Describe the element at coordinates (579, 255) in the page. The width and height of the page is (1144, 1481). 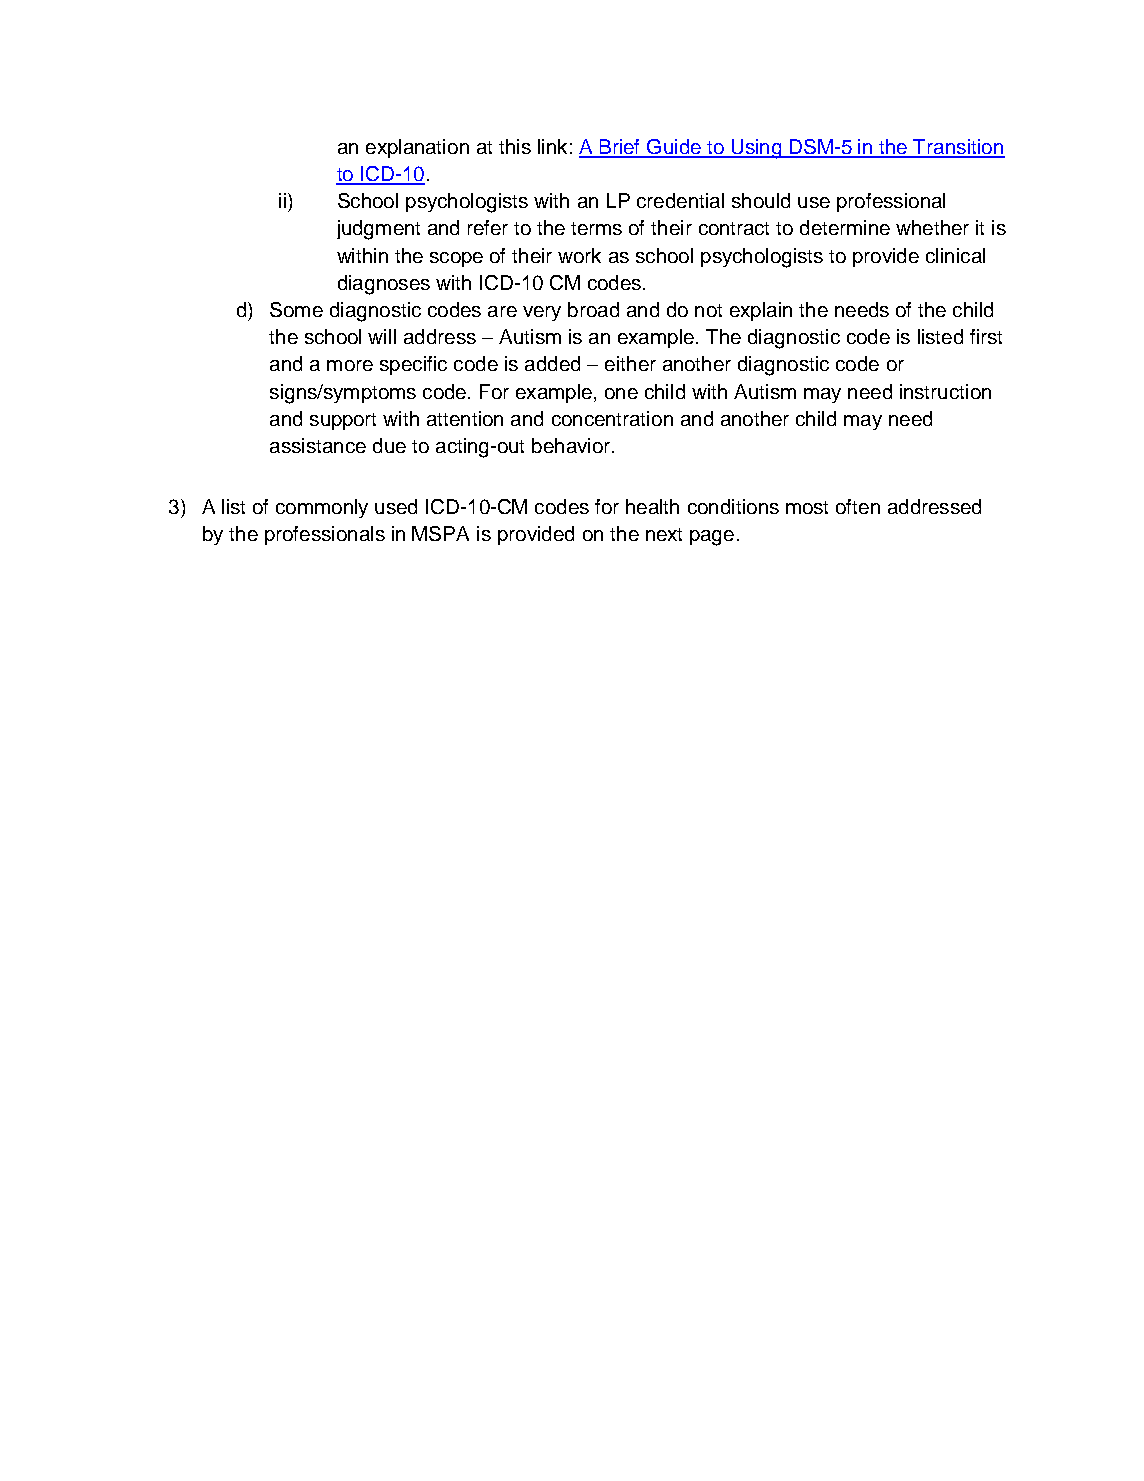
I see `work` at that location.
